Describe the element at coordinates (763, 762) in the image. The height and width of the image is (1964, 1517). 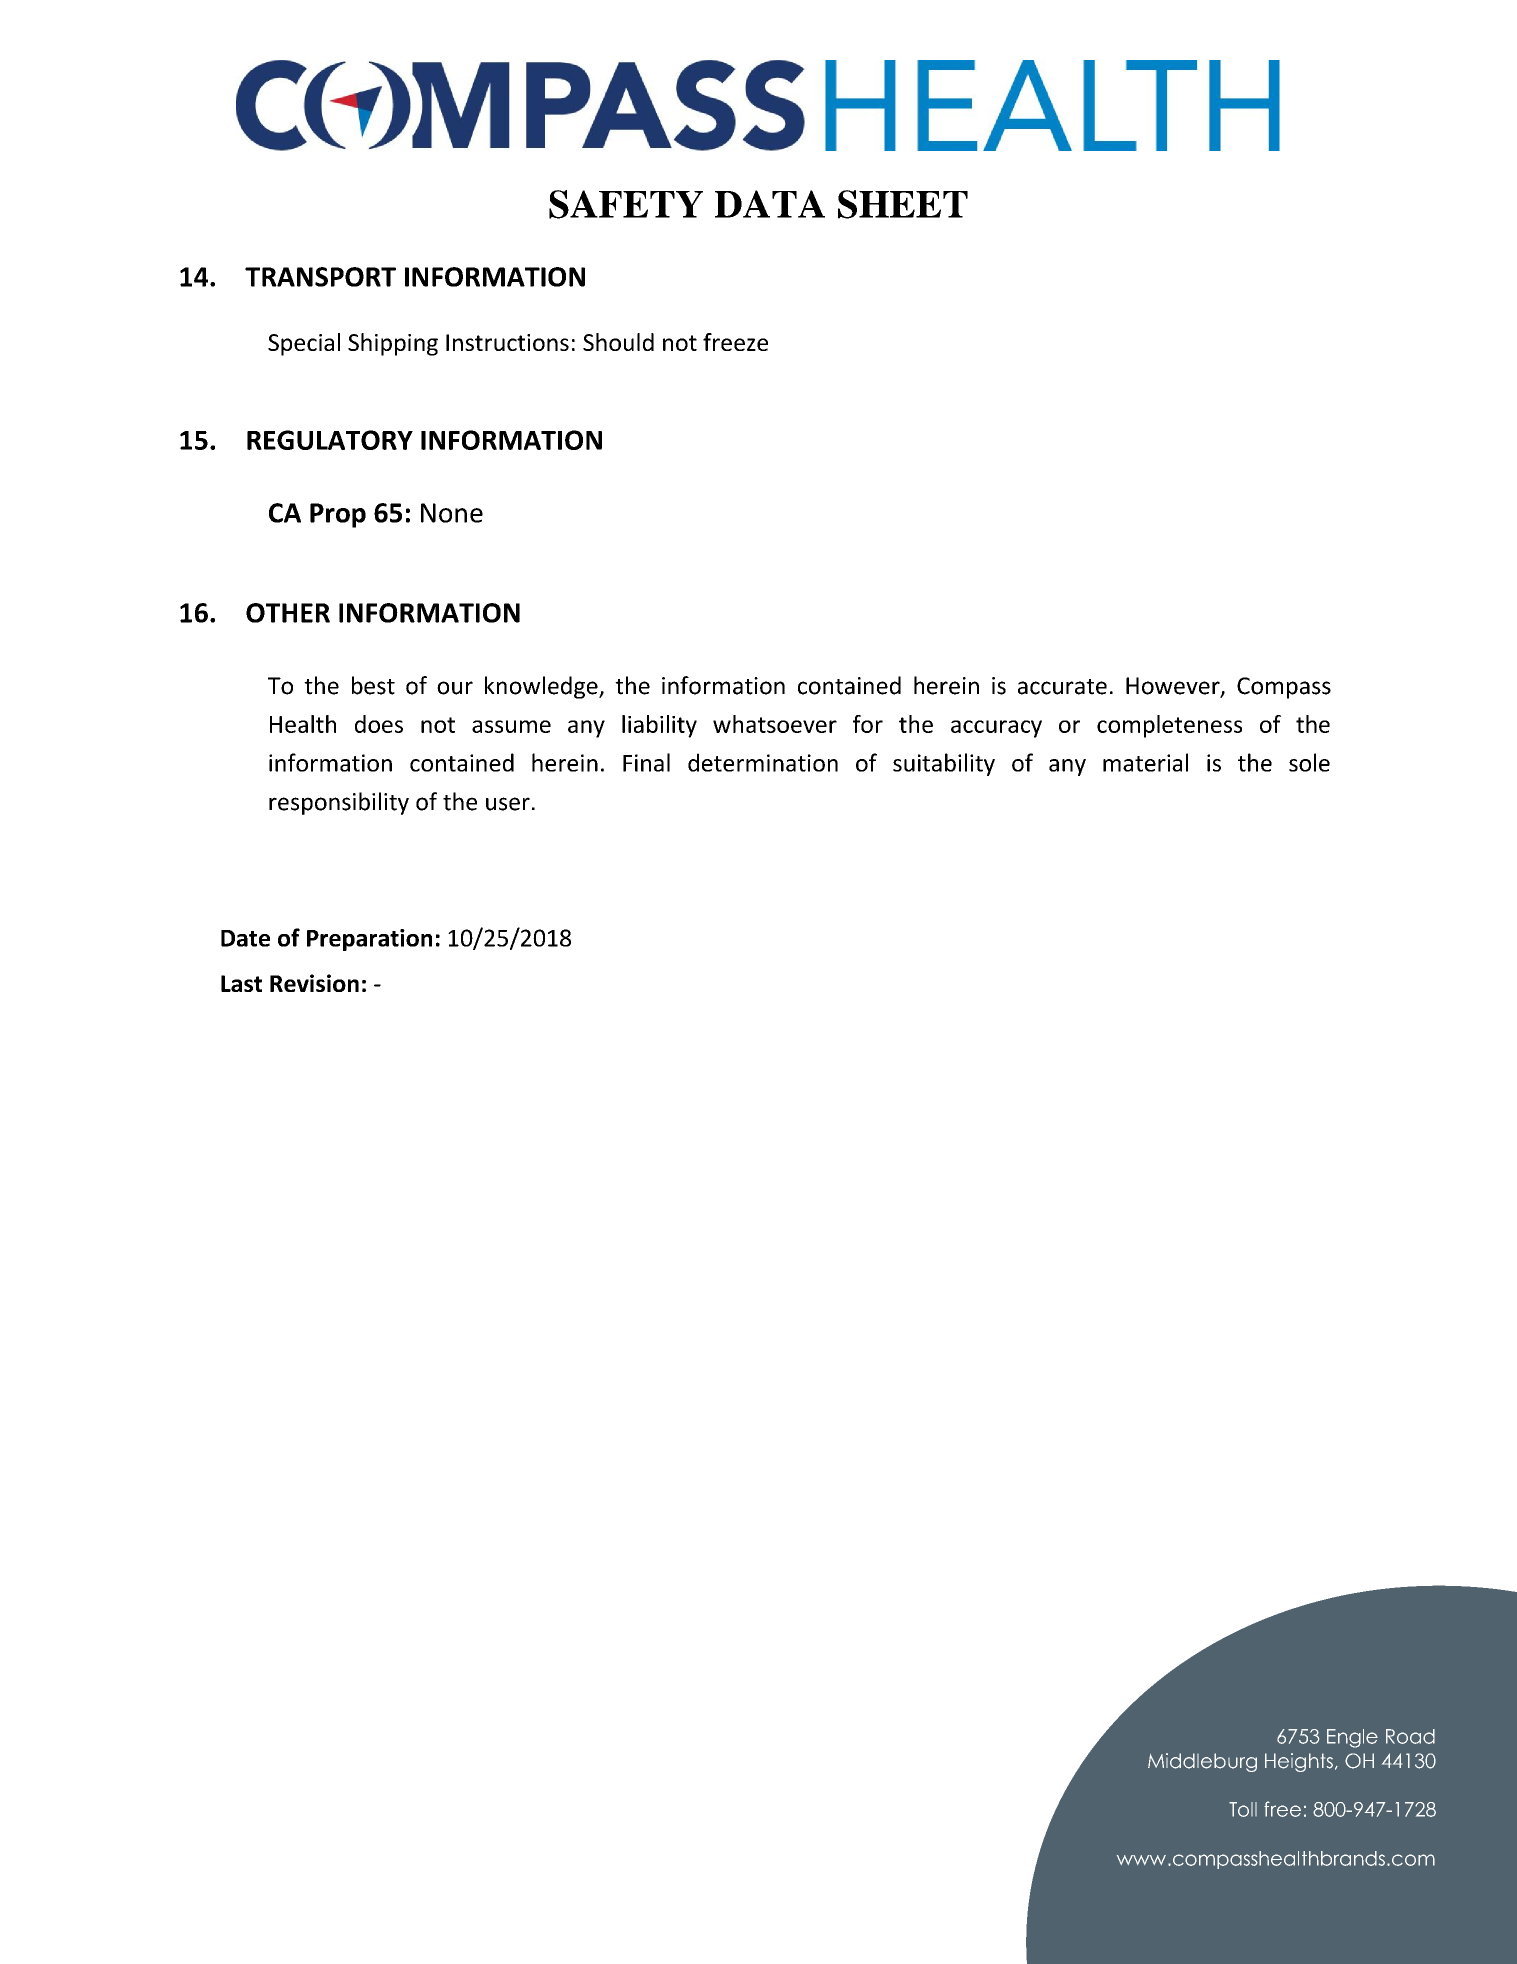
I see `determination` at that location.
